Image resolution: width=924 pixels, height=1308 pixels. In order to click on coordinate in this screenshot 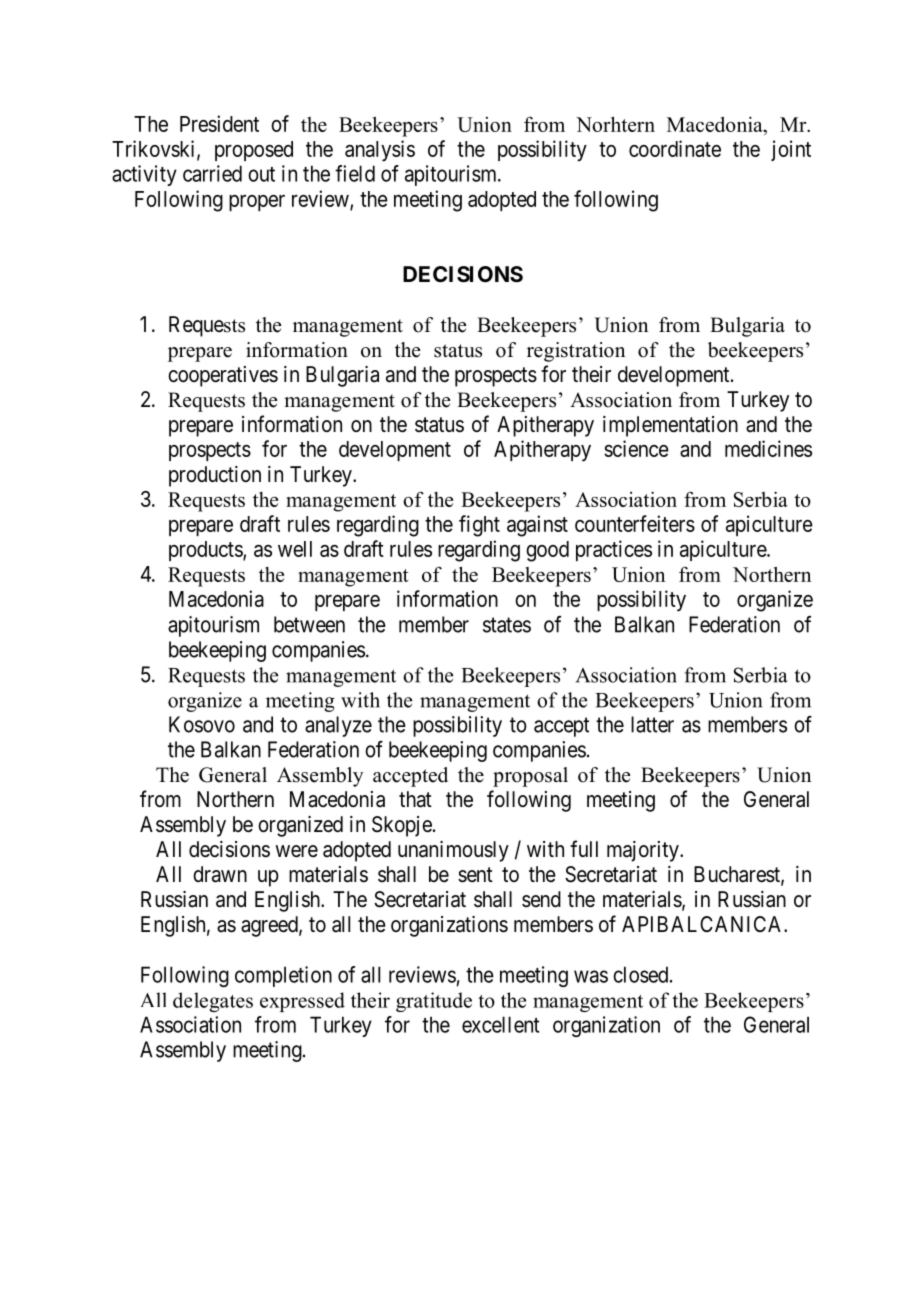, I will do `click(675, 148)`.
